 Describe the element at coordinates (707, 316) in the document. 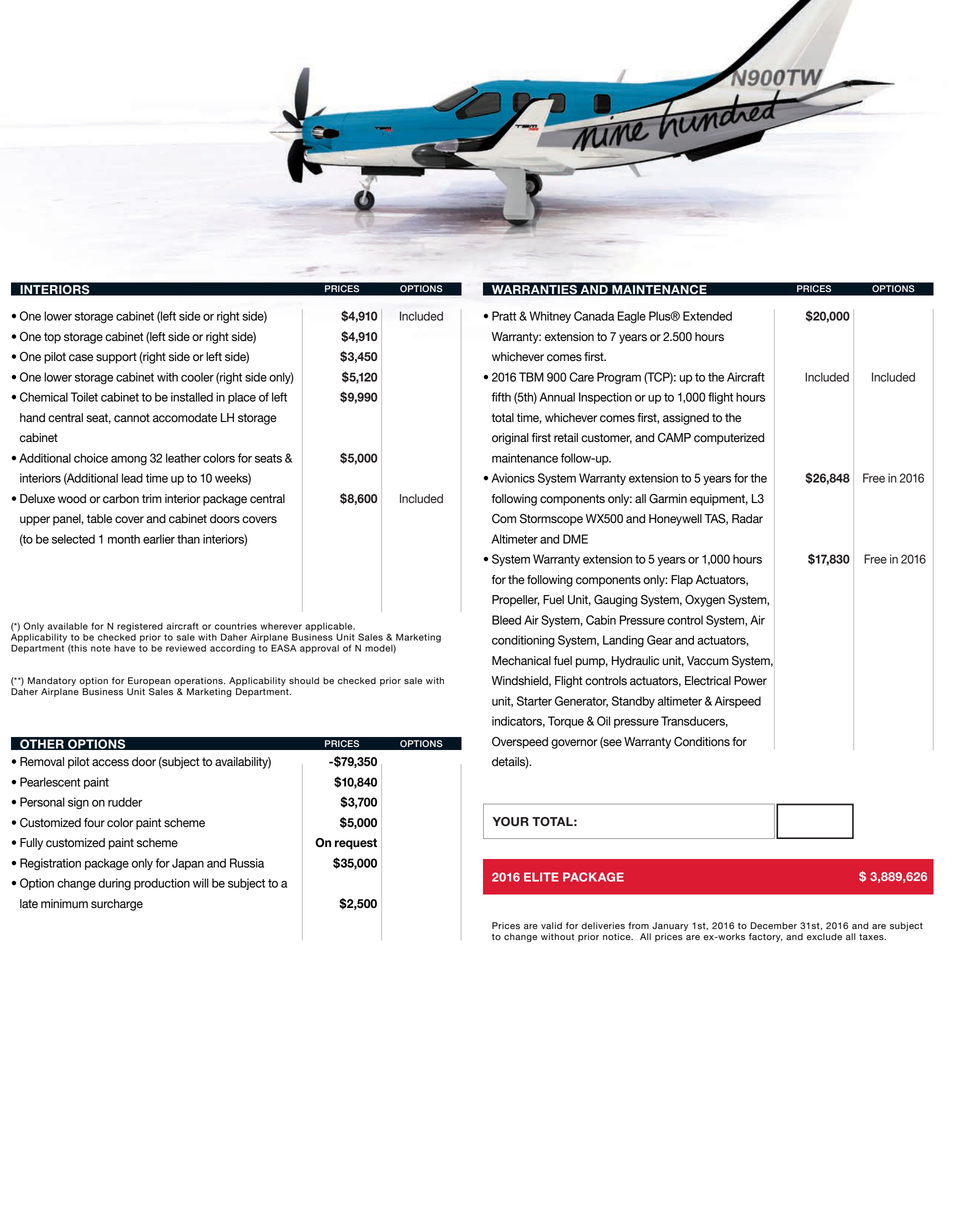

I see `Extended` at that location.
